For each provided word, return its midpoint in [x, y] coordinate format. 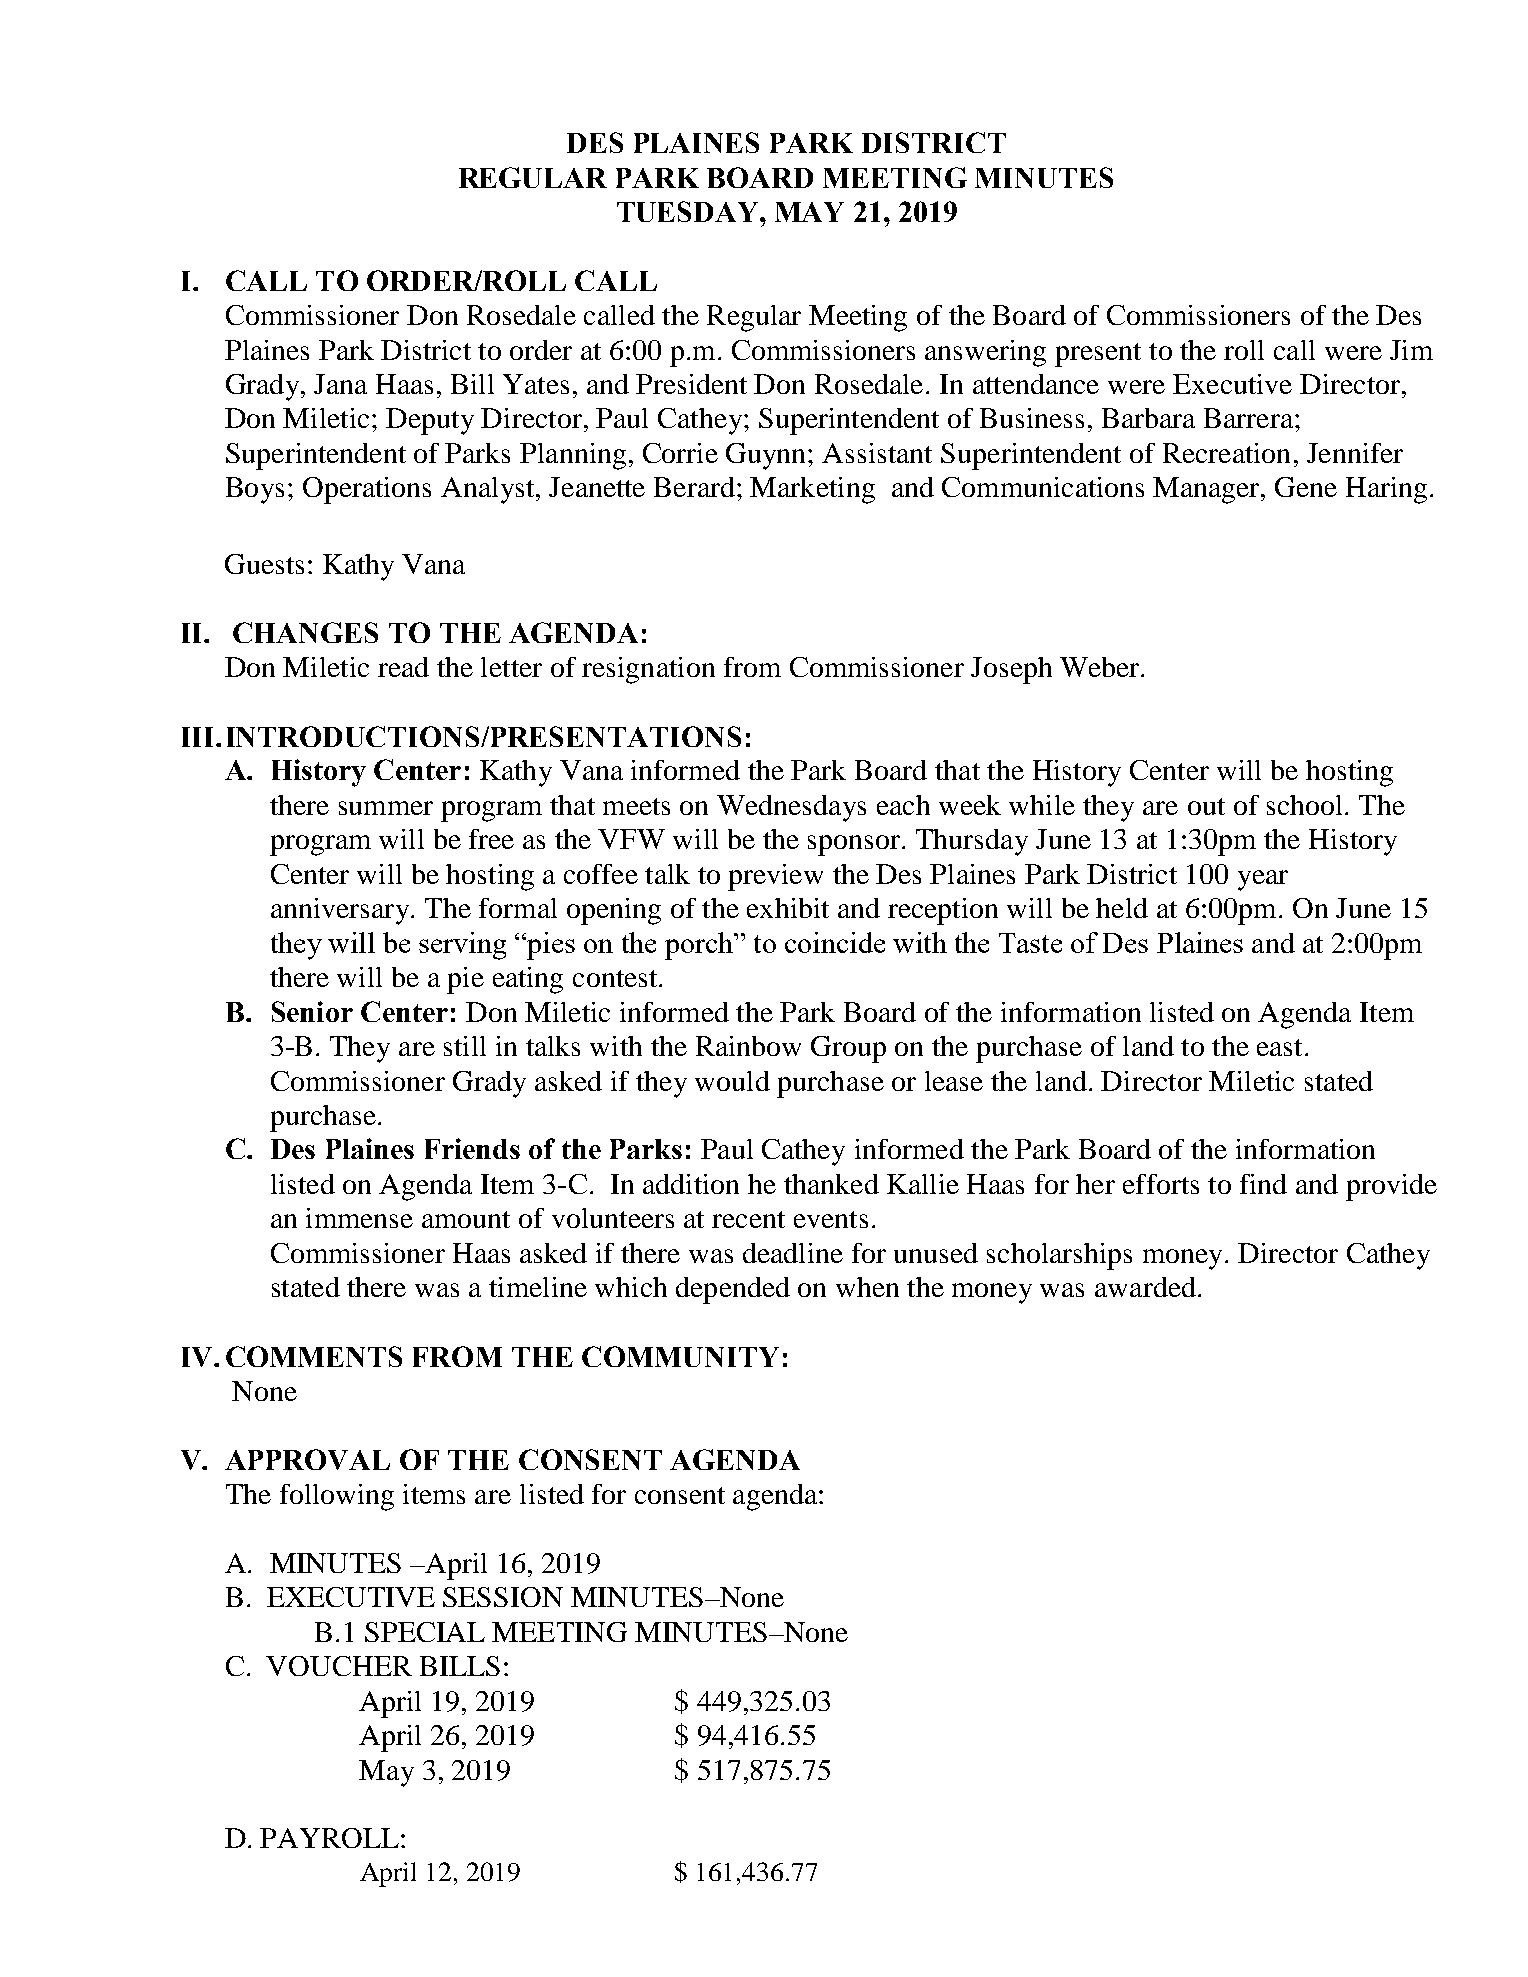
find [1263, 1184]
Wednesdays [791, 808]
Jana [340, 384]
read [403, 667]
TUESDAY [689, 211]
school [1304, 805]
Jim [1411, 350]
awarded [1145, 1287]
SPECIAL [425, 1632]
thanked [831, 1184]
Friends [472, 1148]
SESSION [503, 1597]
